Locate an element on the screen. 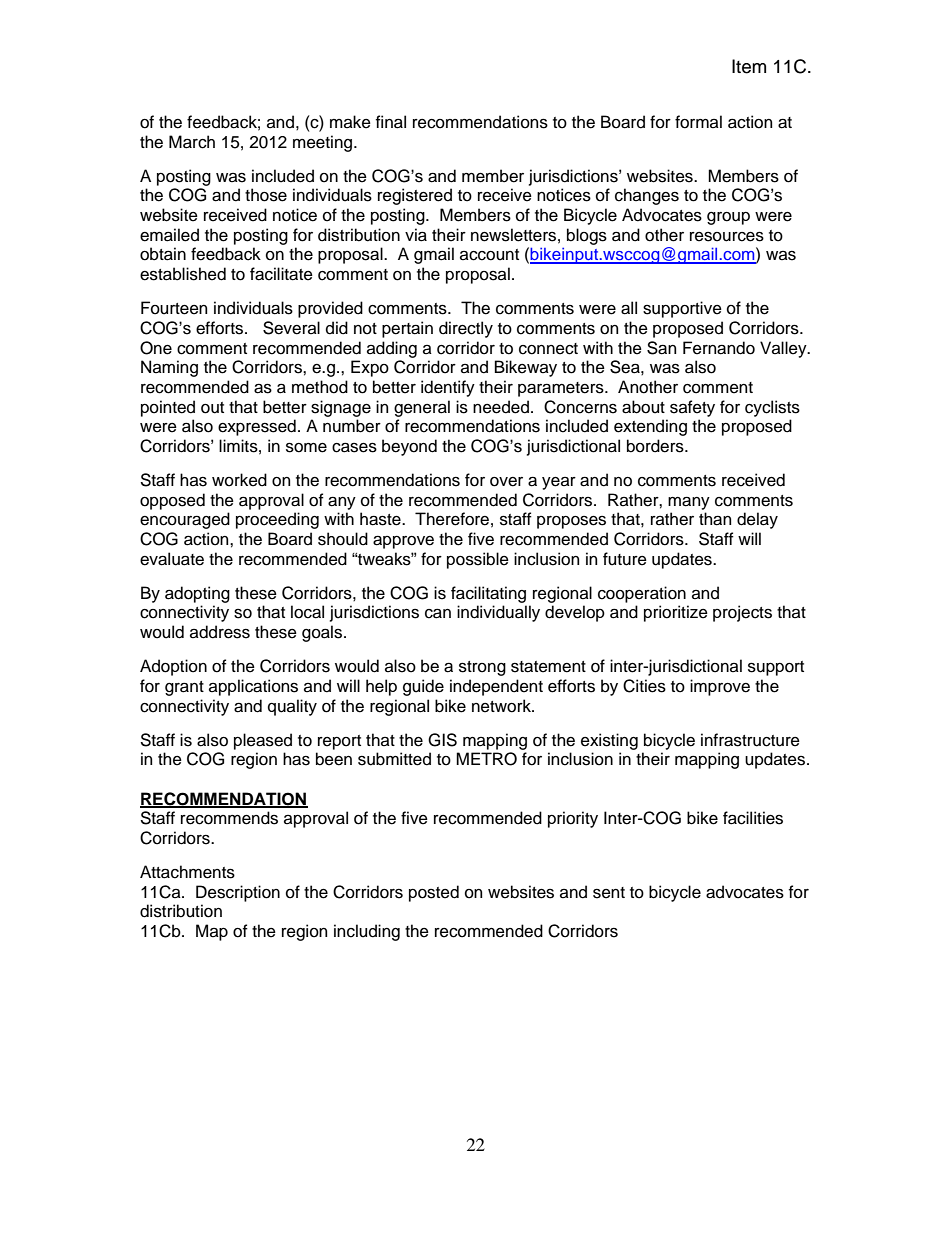 This screenshot has width=952, height=1233. Naming is located at coordinates (169, 368).
